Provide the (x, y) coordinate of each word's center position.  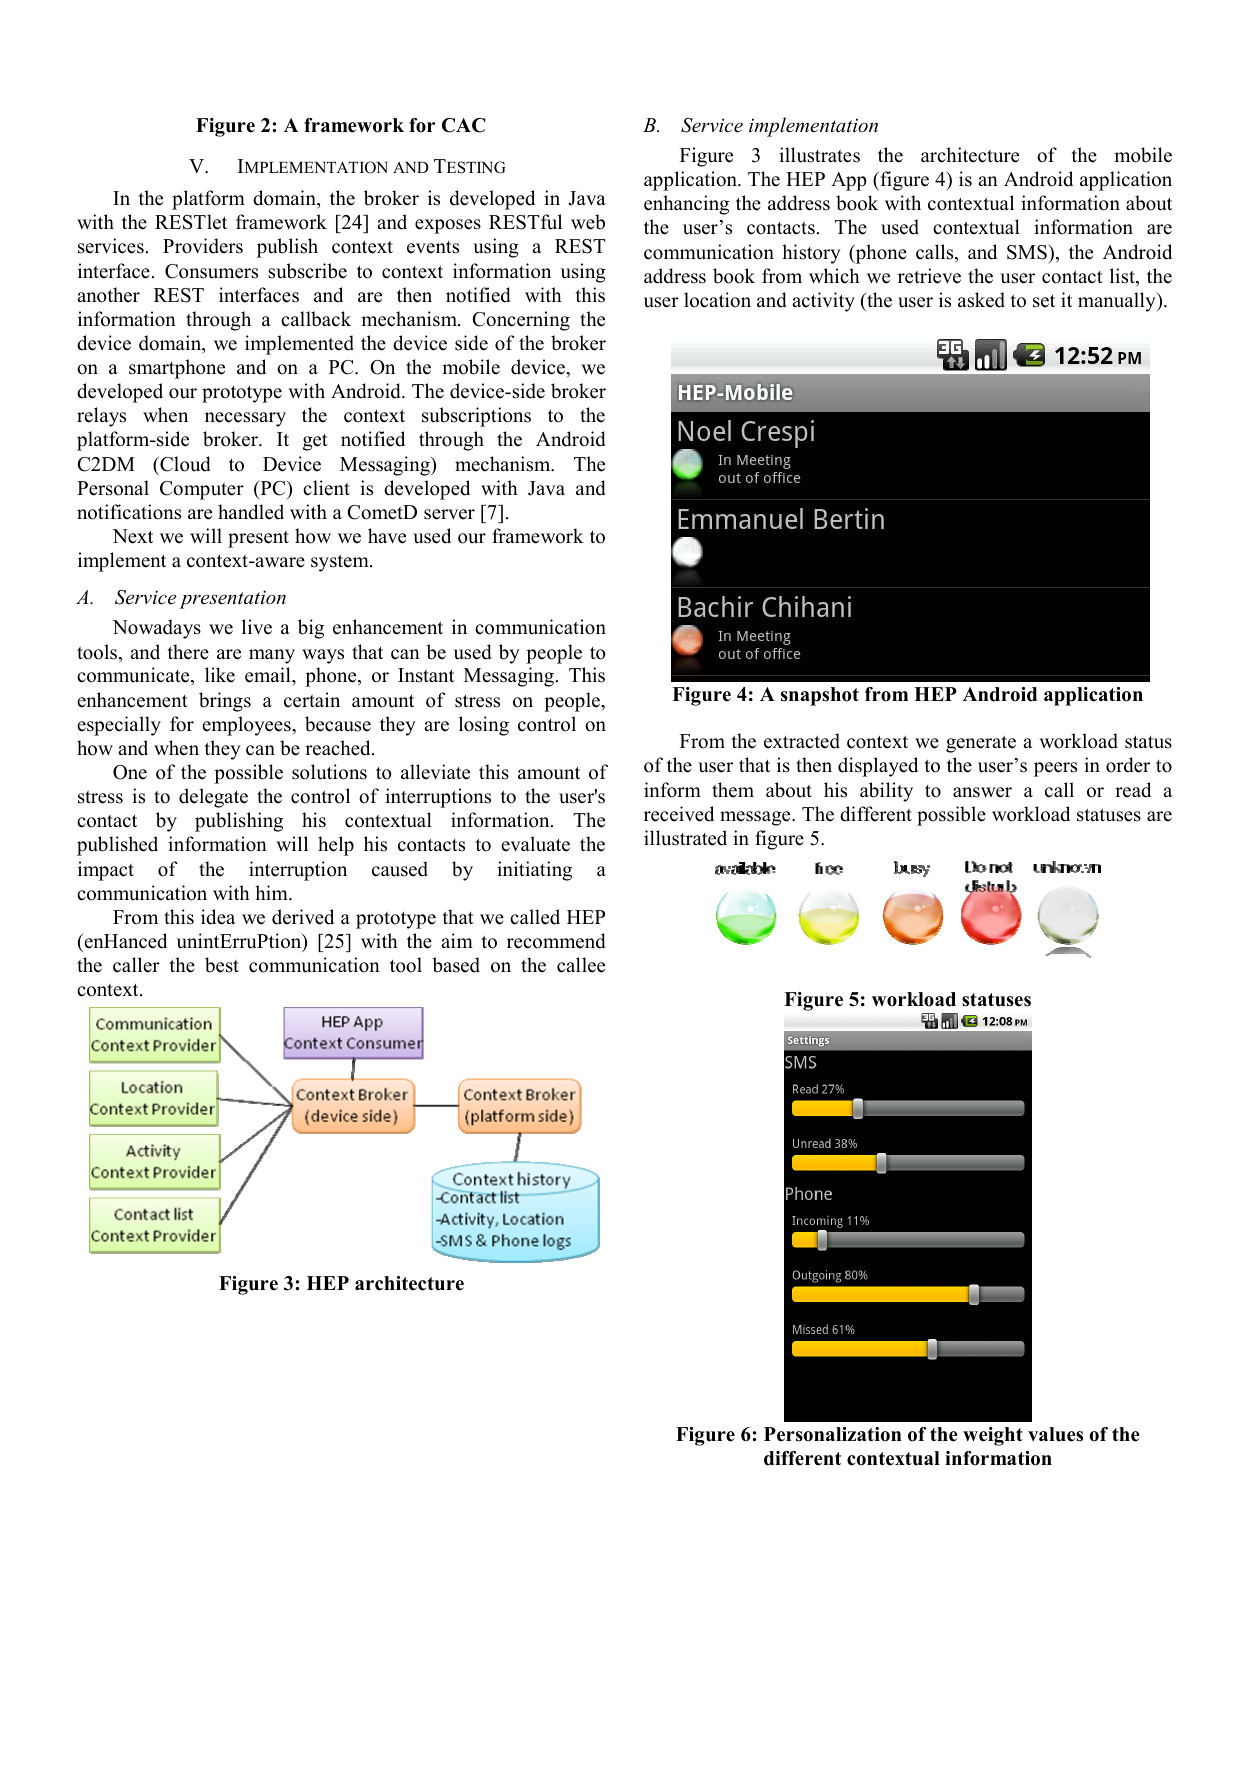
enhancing (686, 205)
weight (993, 1436)
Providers (203, 246)
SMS (1028, 252)
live (257, 627)
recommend (556, 941)
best (222, 965)
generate (981, 744)
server (449, 514)
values (1055, 1434)
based (456, 965)
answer (982, 792)
